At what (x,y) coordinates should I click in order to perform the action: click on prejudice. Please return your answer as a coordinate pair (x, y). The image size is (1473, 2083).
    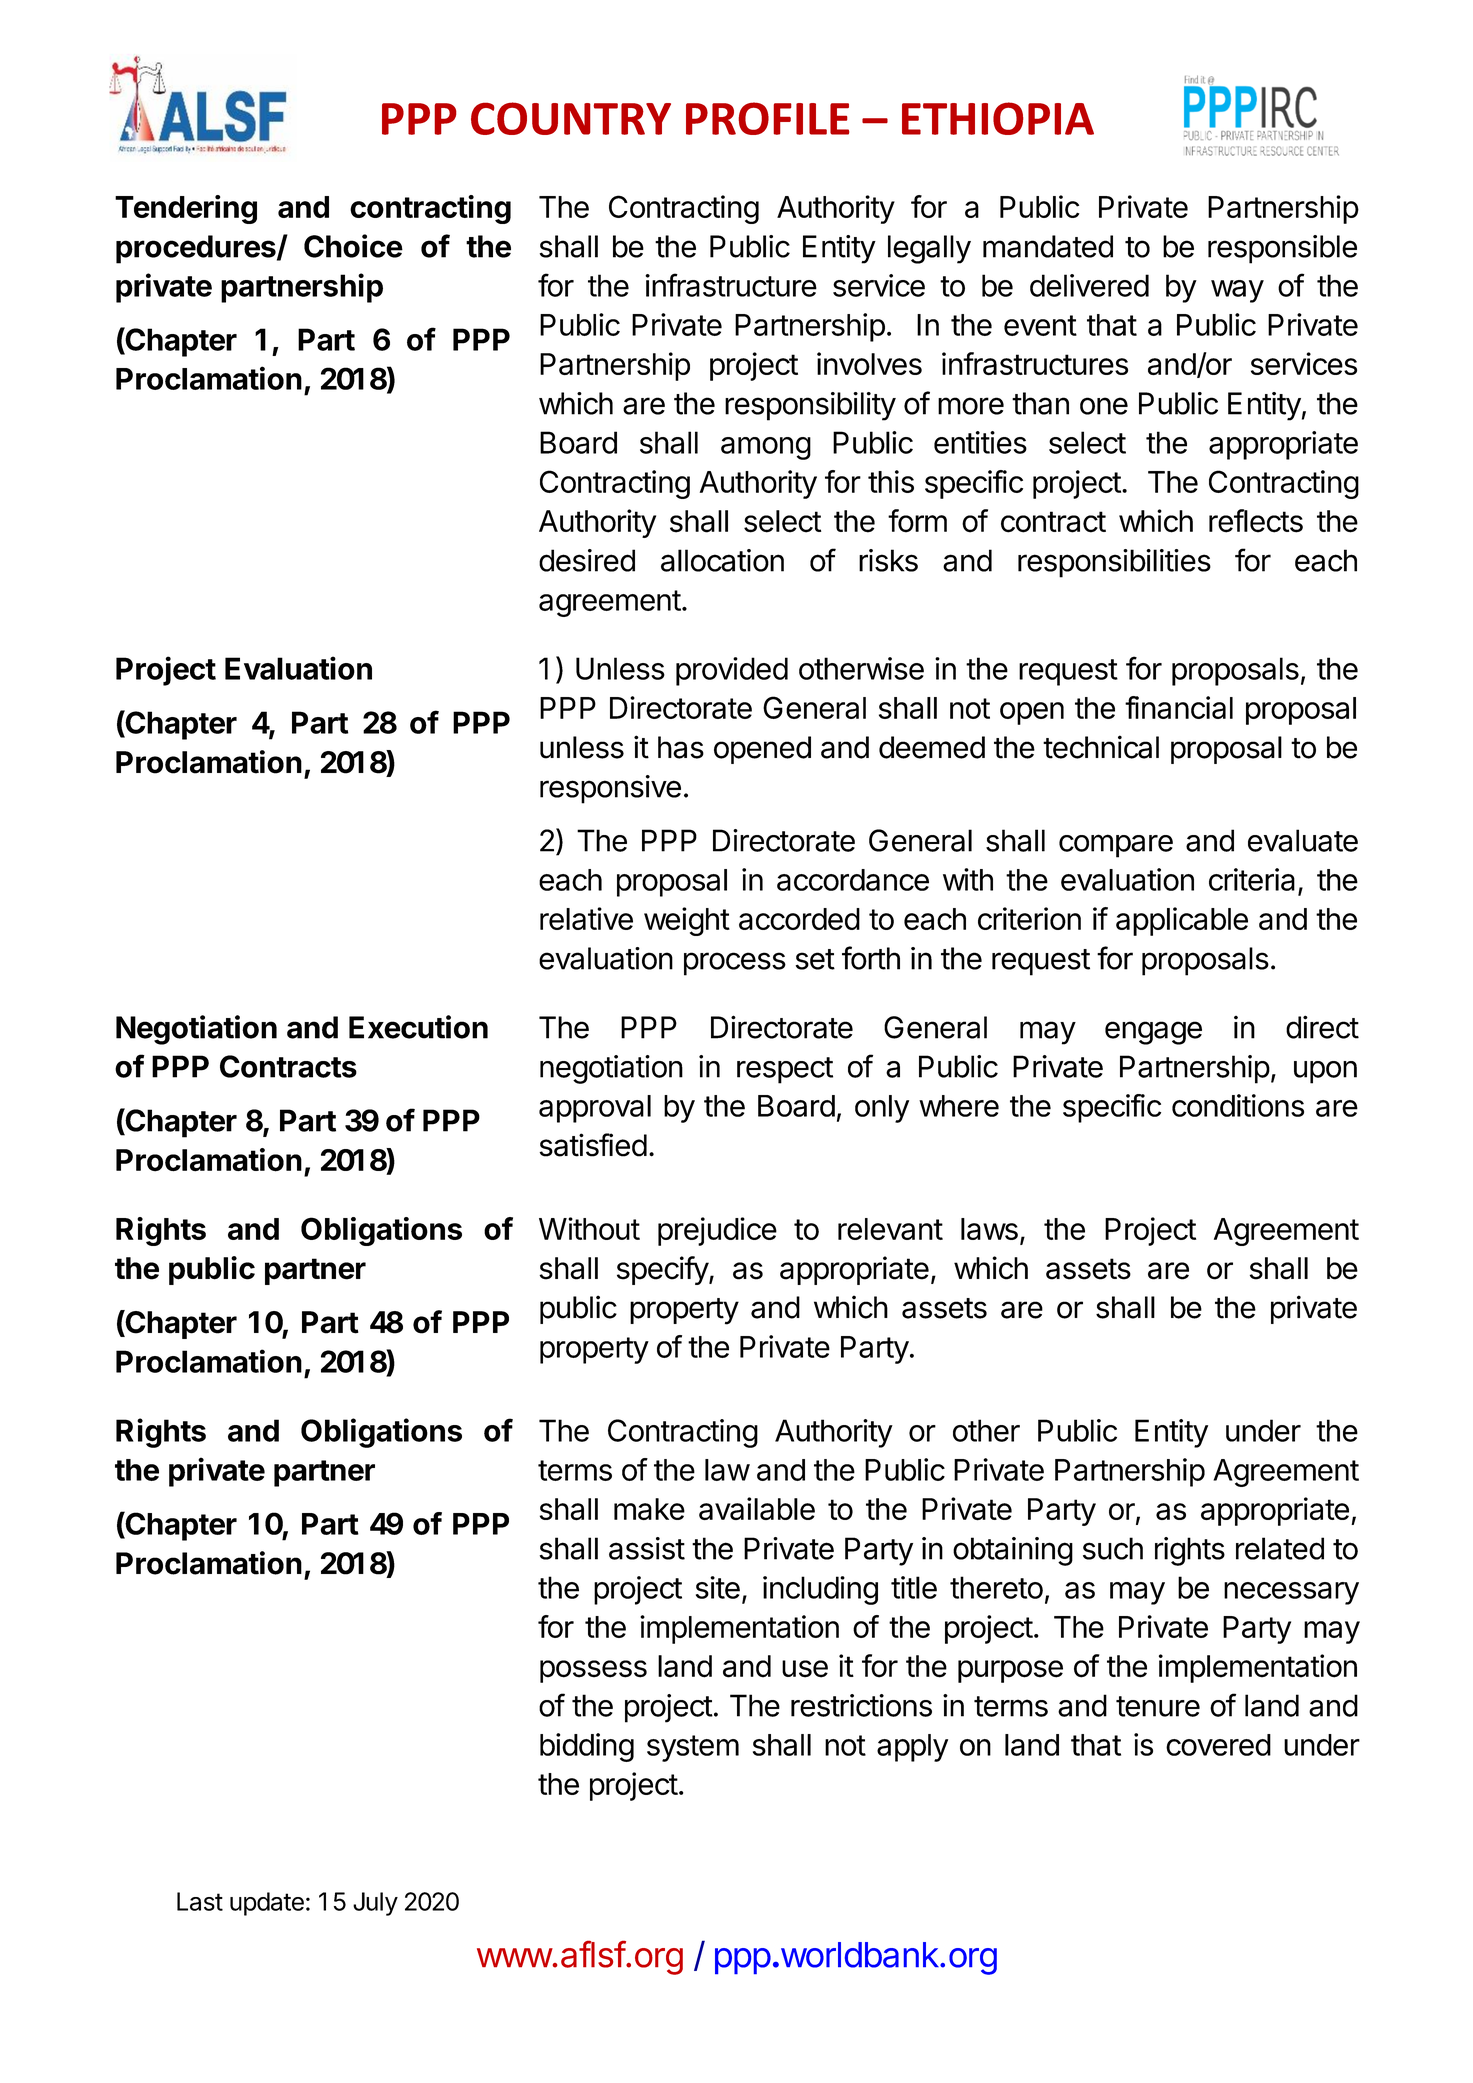
    Looking at the image, I should click on (717, 1231).
